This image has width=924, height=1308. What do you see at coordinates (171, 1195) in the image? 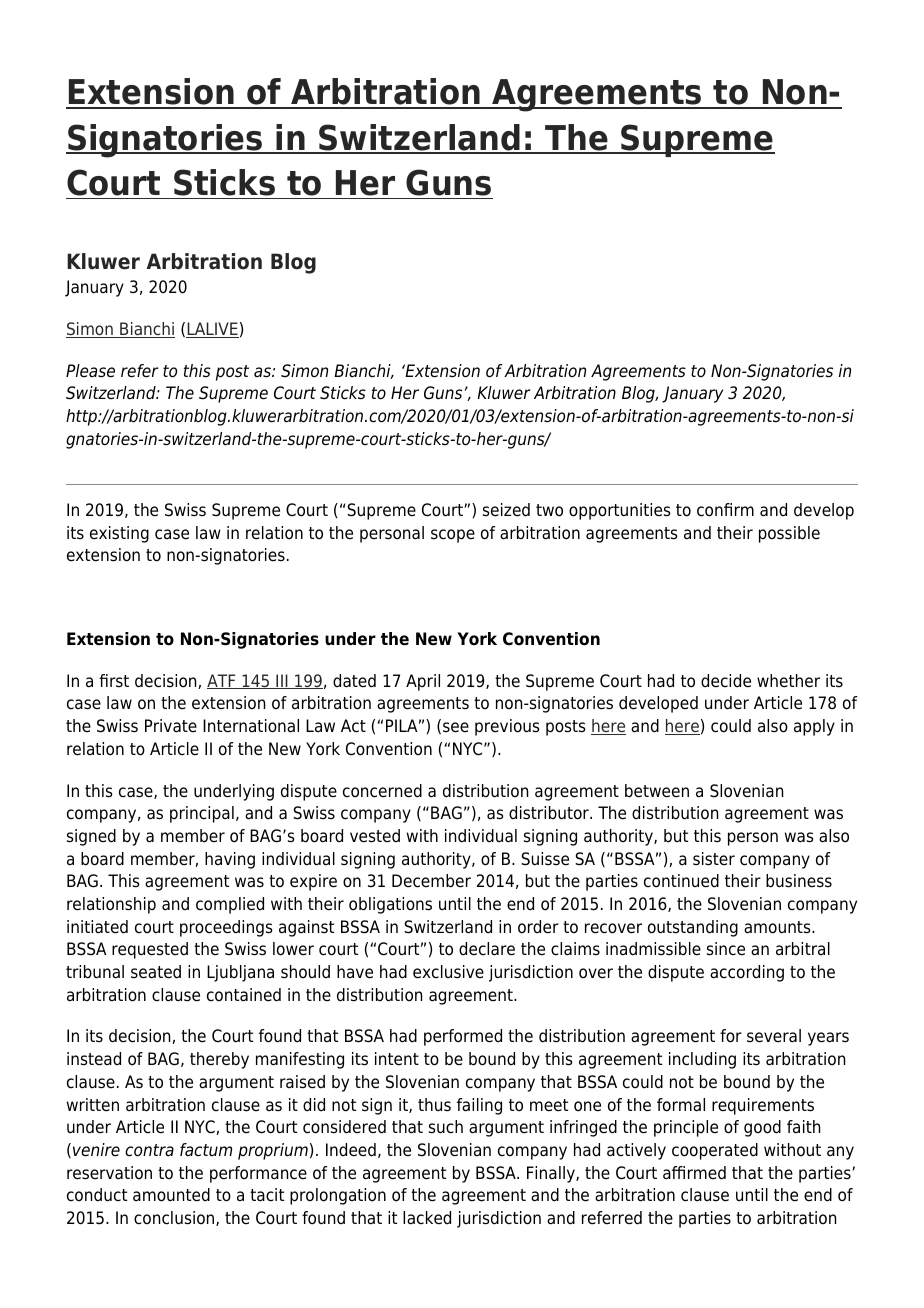
I see `amounted` at bounding box center [171, 1195].
